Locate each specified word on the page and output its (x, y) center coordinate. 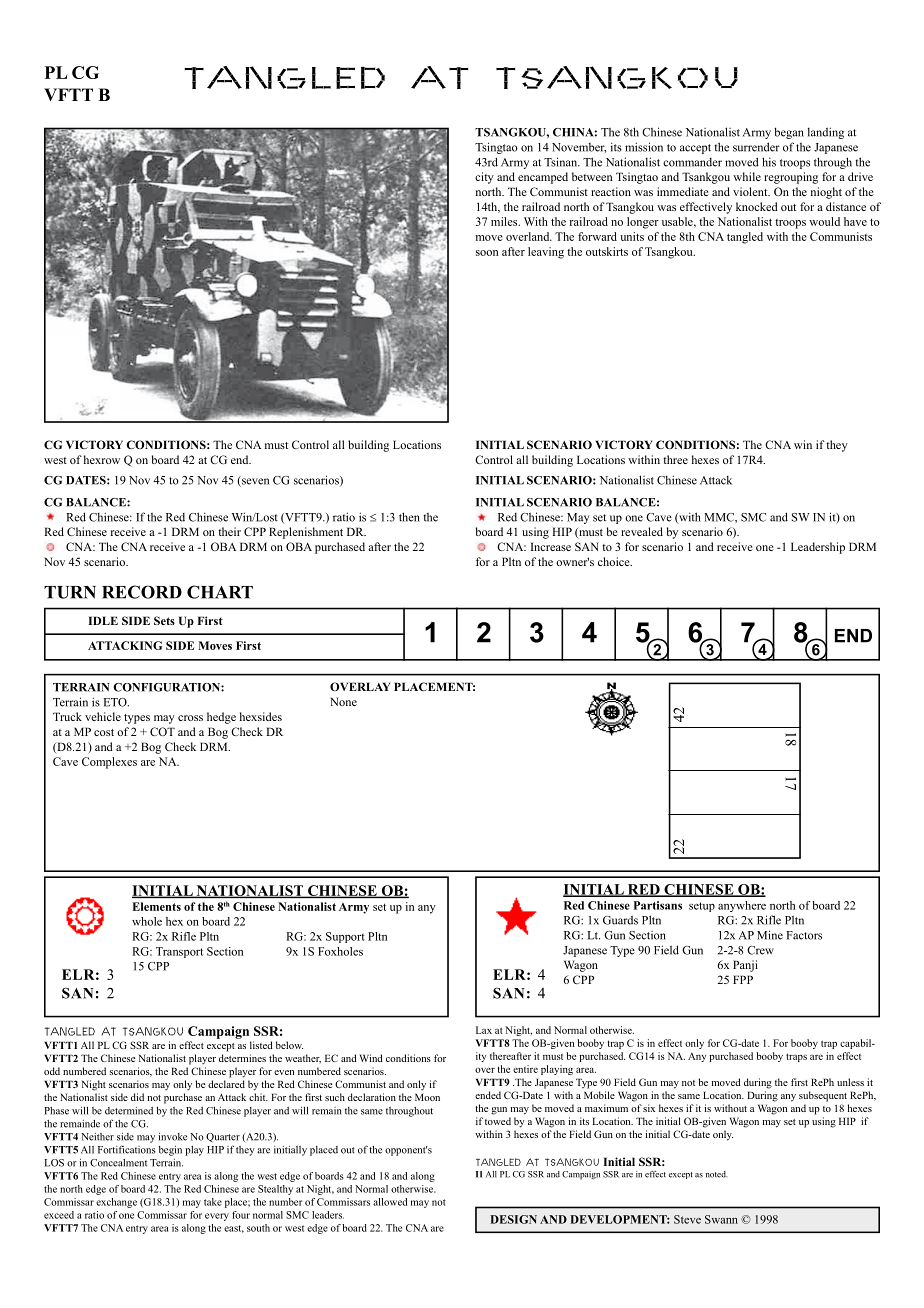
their (229, 531)
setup (702, 907)
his (769, 162)
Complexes (109, 763)
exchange (116, 1203)
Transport (179, 952)
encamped (543, 178)
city (484, 178)
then (409, 517)
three (675, 459)
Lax (484, 1030)
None (343, 701)
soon (487, 253)
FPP (743, 979)
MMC (720, 517)
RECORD (142, 592)
